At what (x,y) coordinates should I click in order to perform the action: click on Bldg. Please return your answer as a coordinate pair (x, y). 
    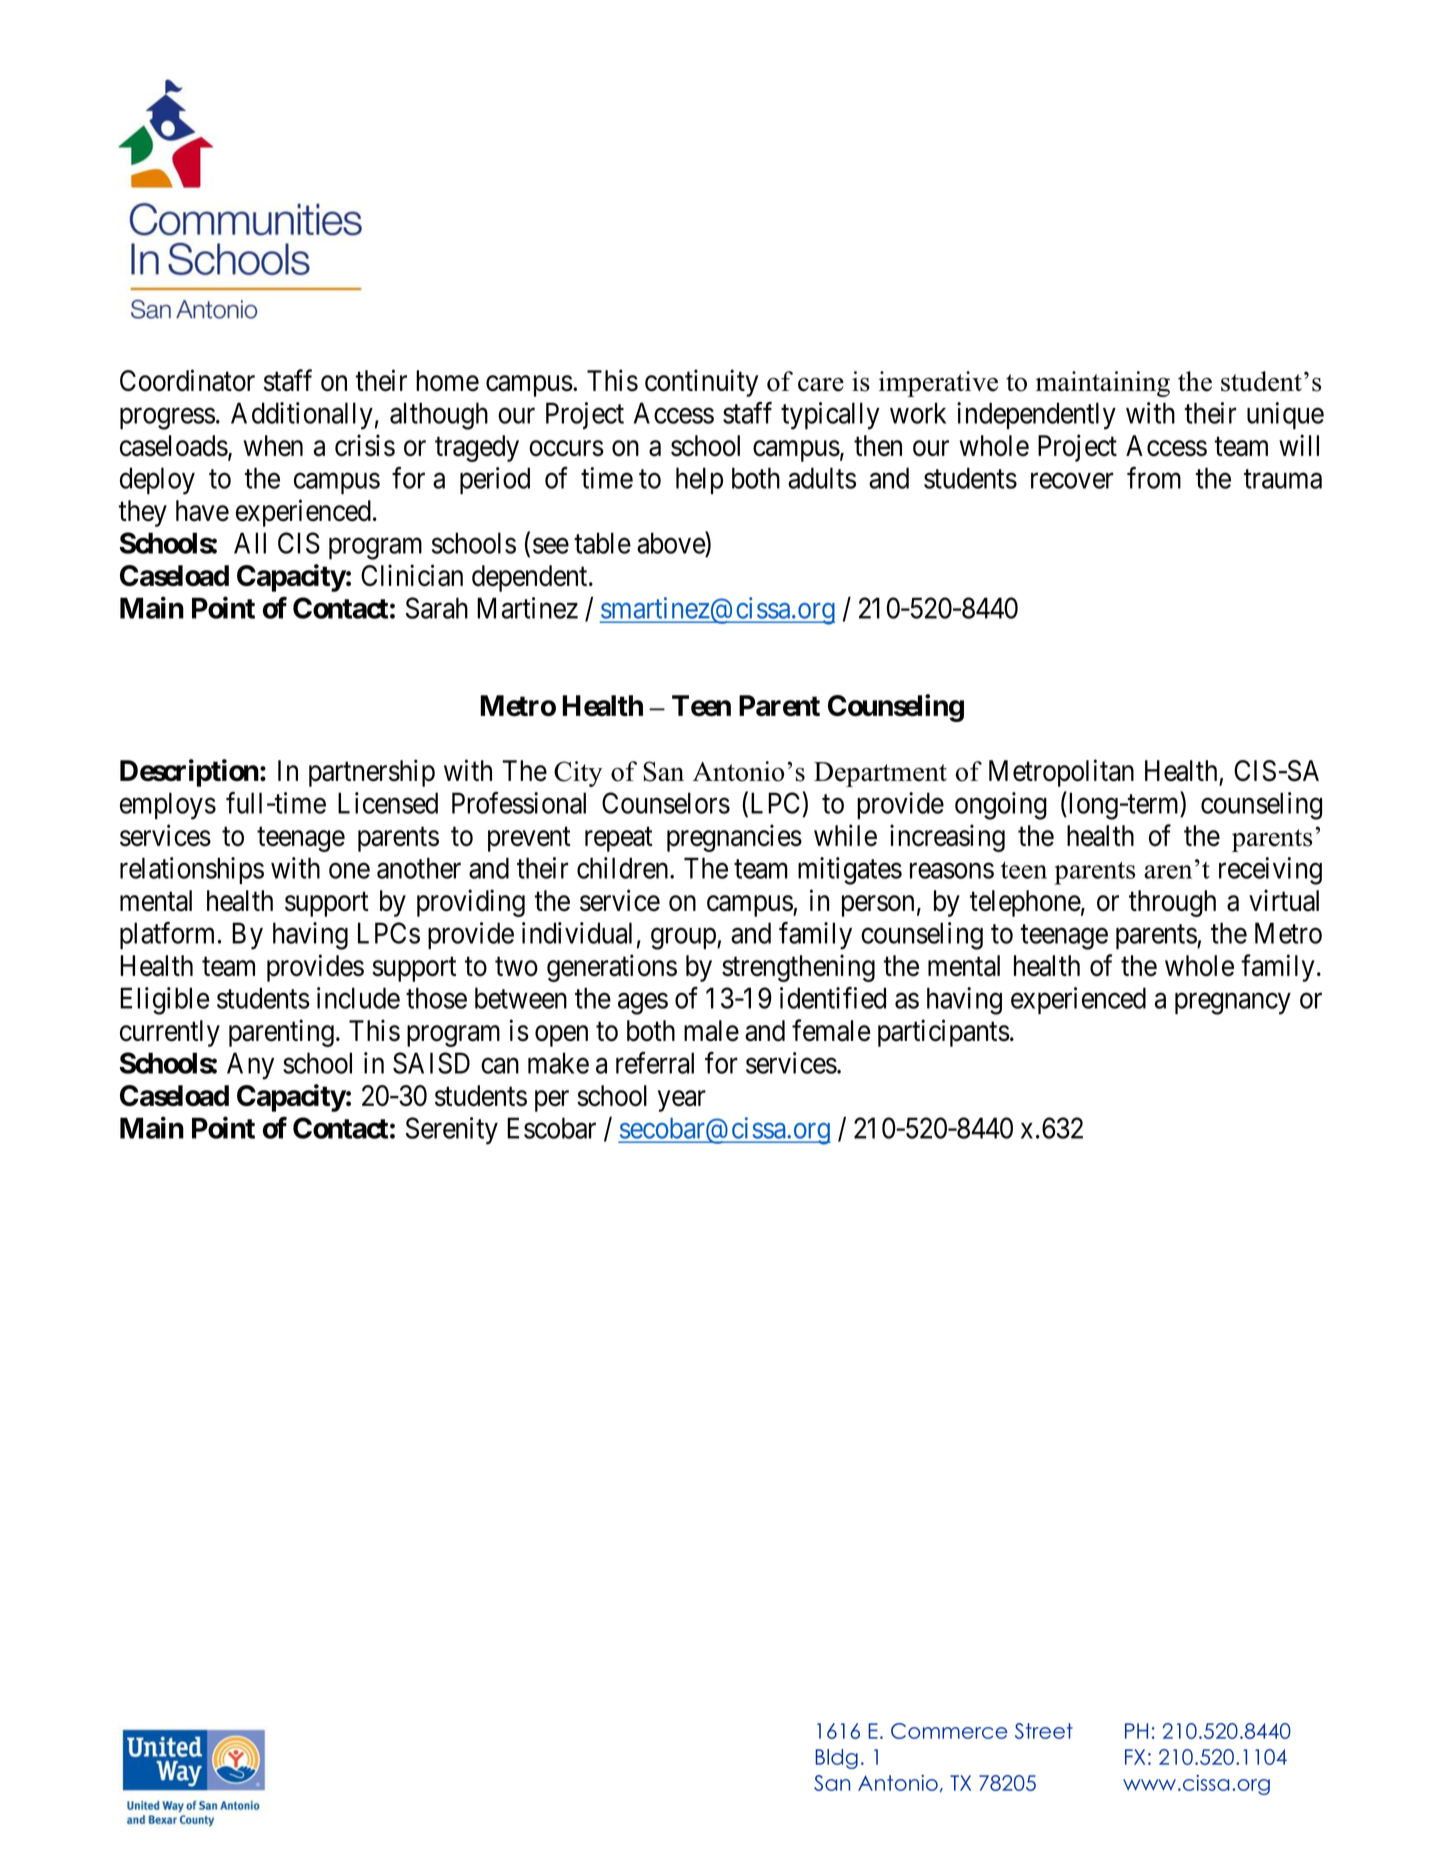
    Looking at the image, I should click on (836, 1759).
